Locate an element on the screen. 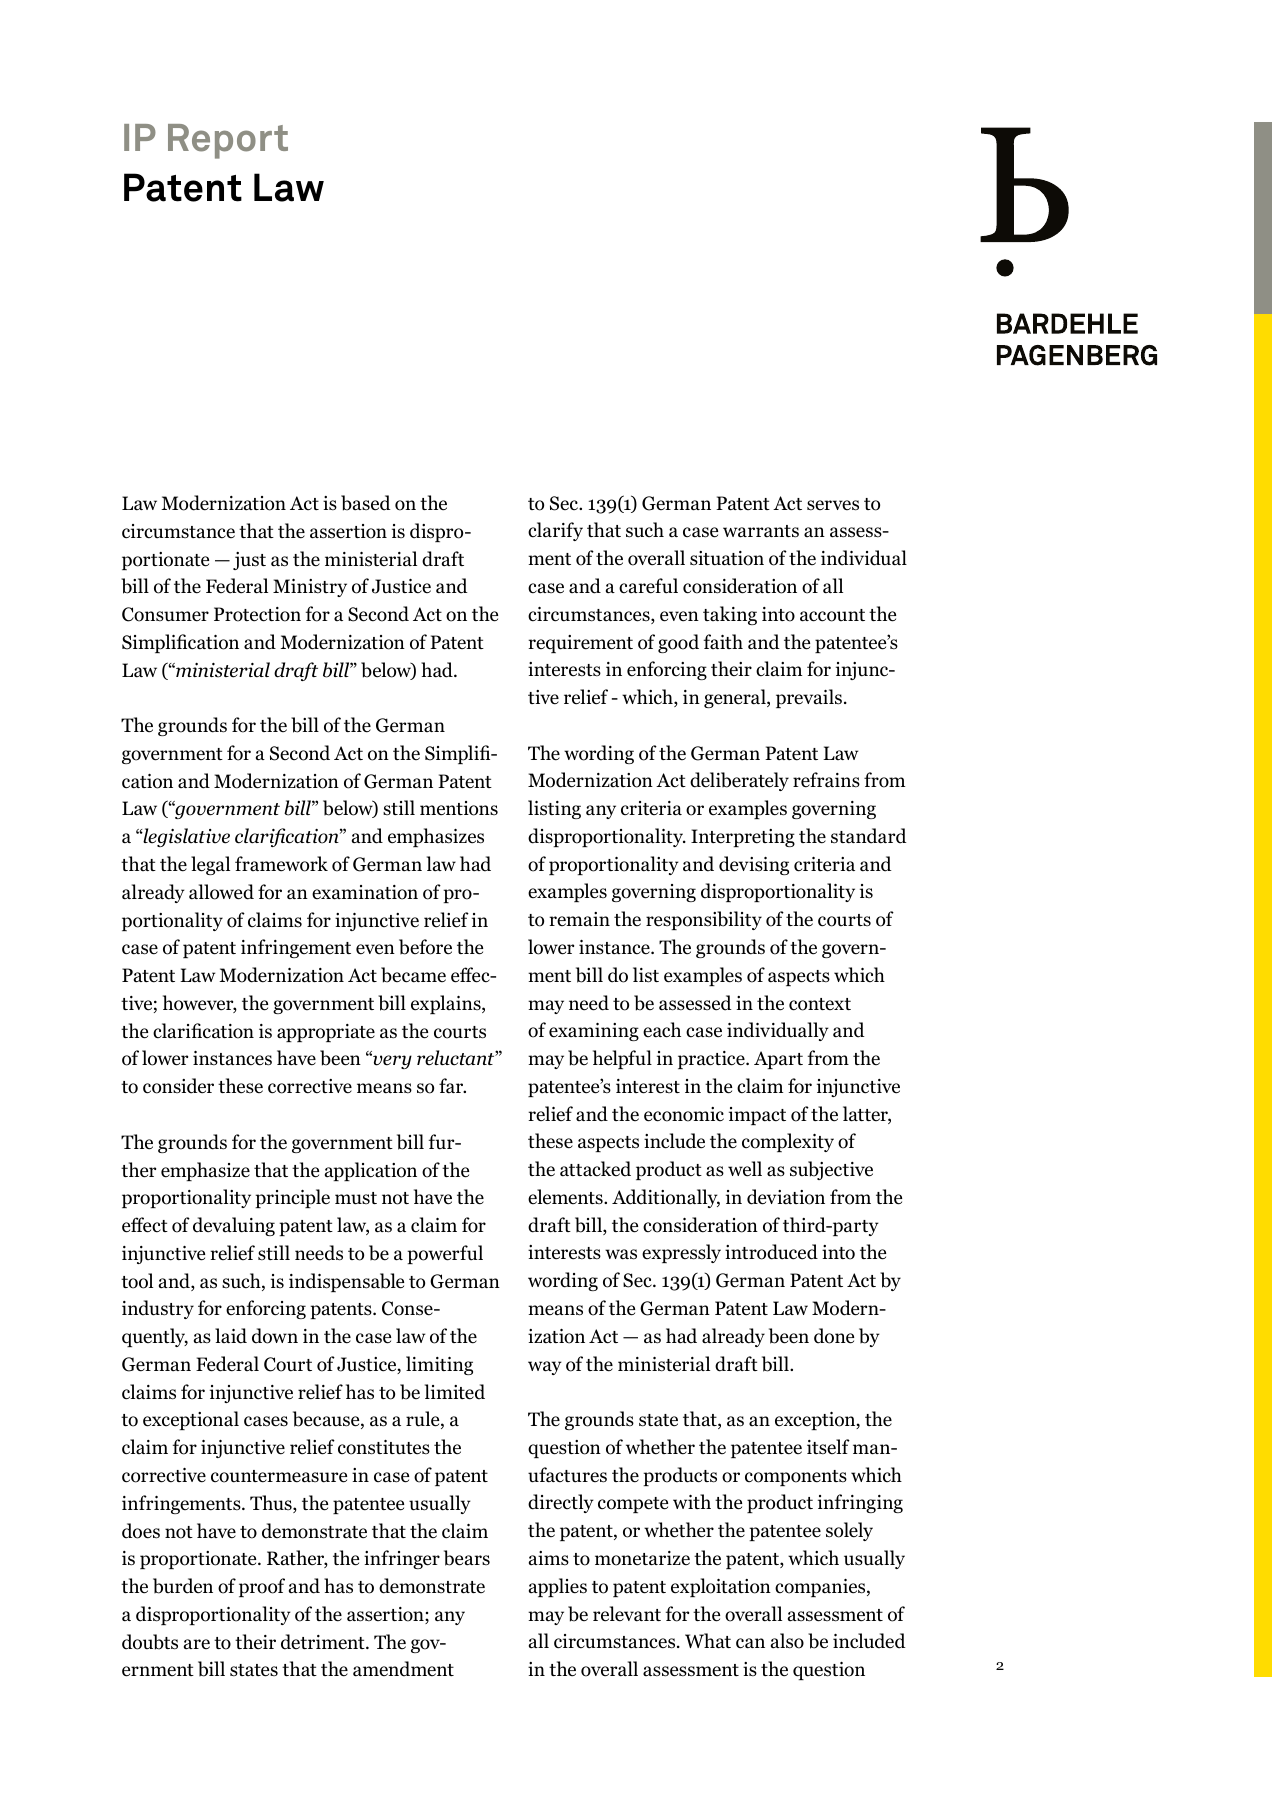 This screenshot has height=1799, width=1272. based is located at coordinates (366, 503).
